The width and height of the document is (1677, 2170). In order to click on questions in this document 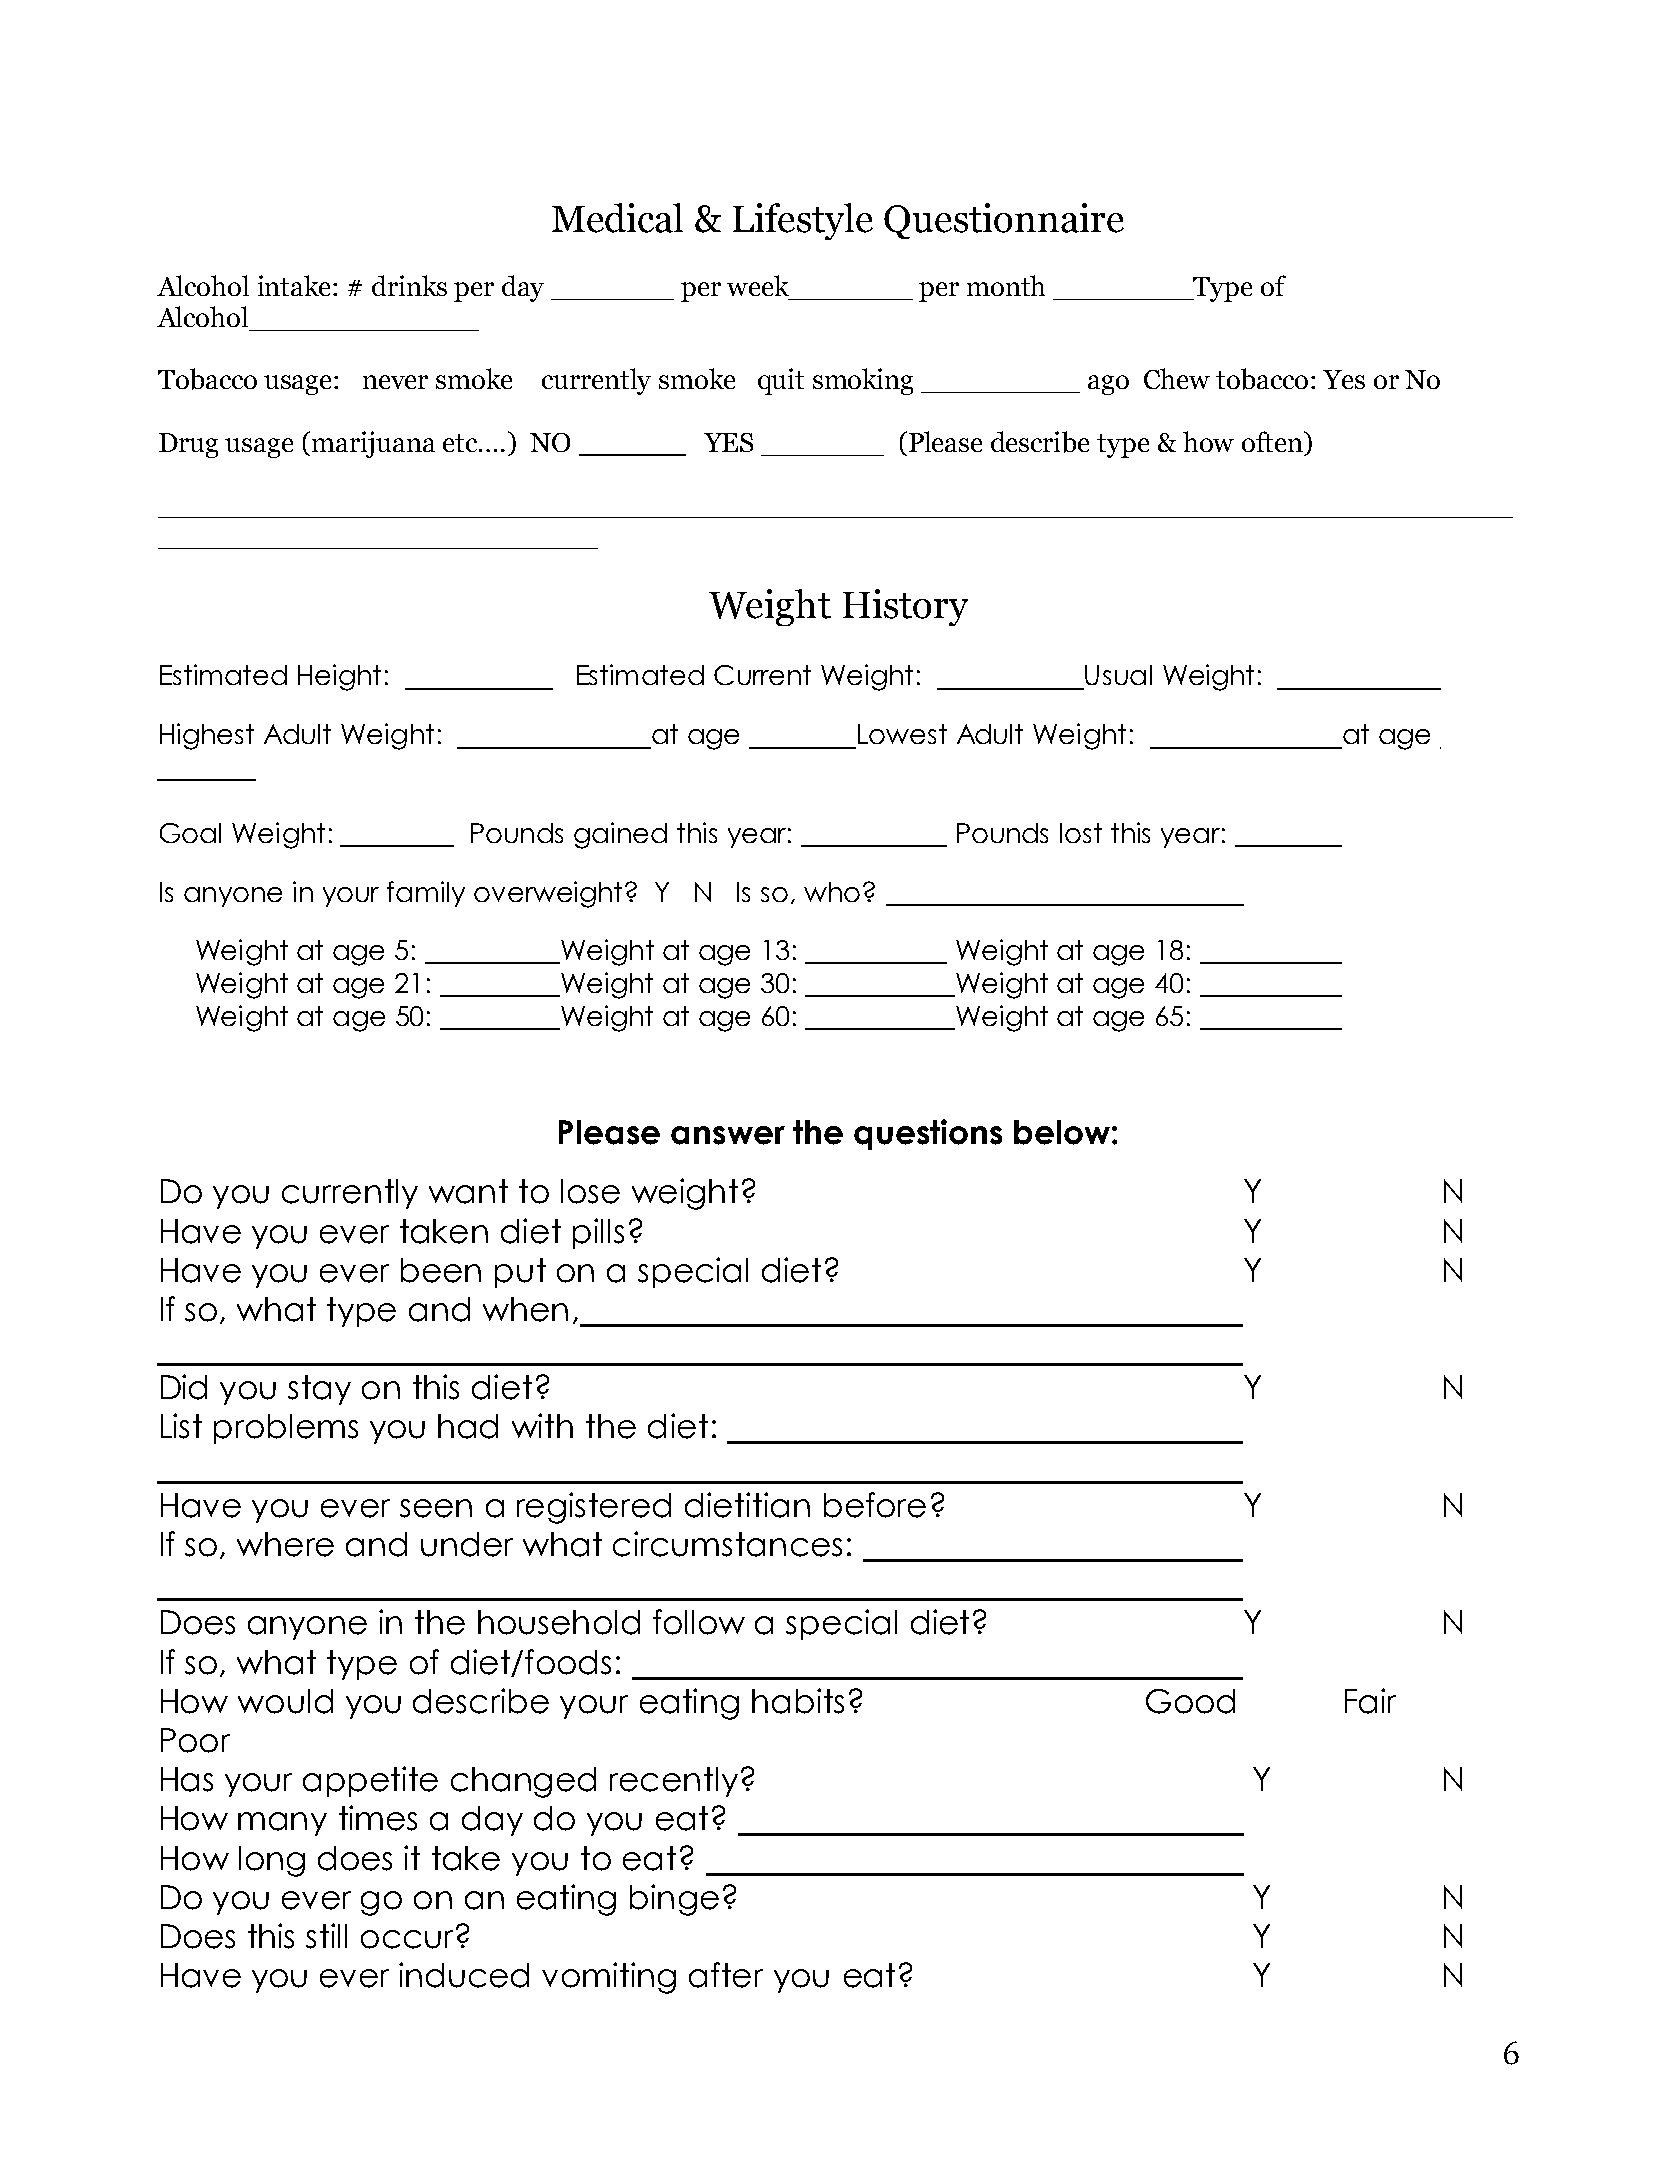, I will do `click(928, 1134)`.
